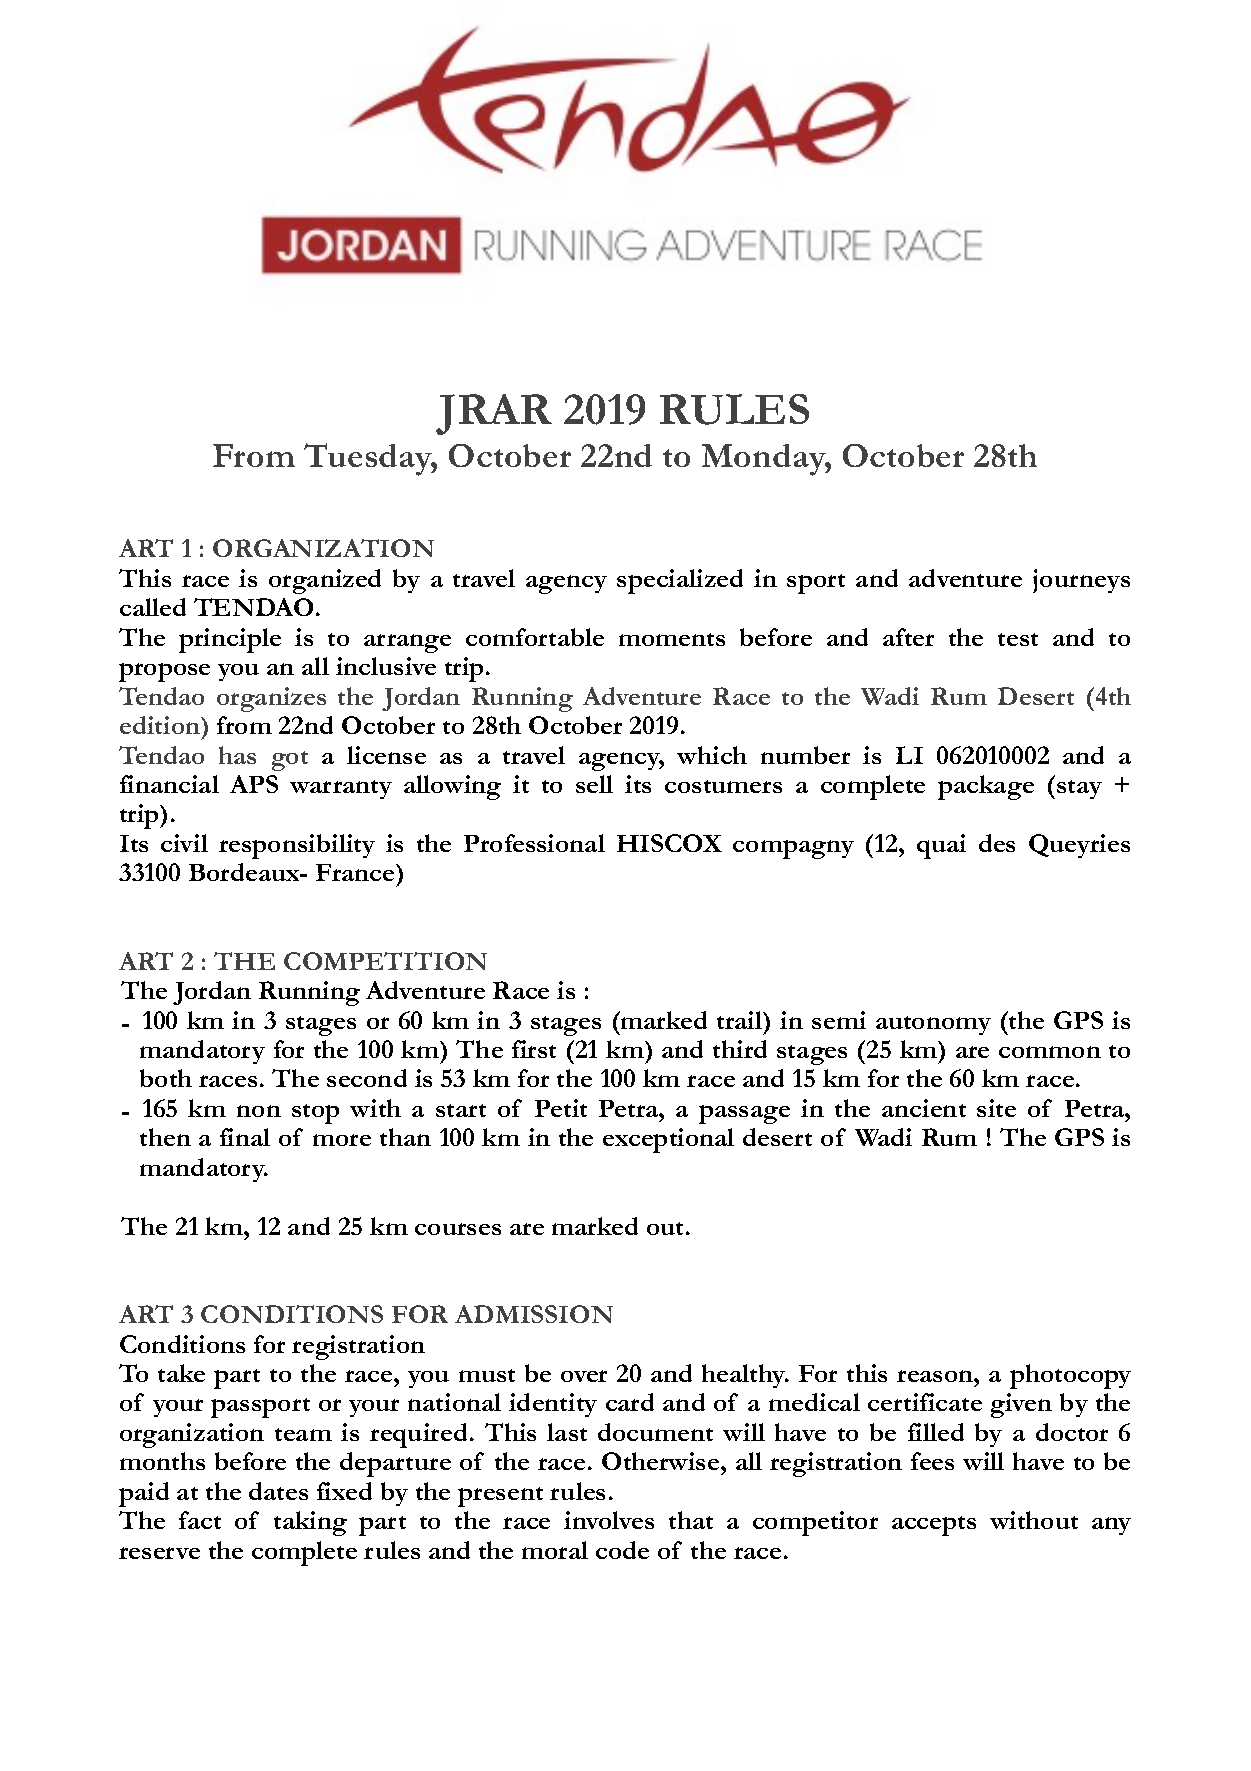 This screenshot has height=1771, width=1251. Describe the element at coordinates (996, 1108) in the screenshot. I see `site` at that location.
